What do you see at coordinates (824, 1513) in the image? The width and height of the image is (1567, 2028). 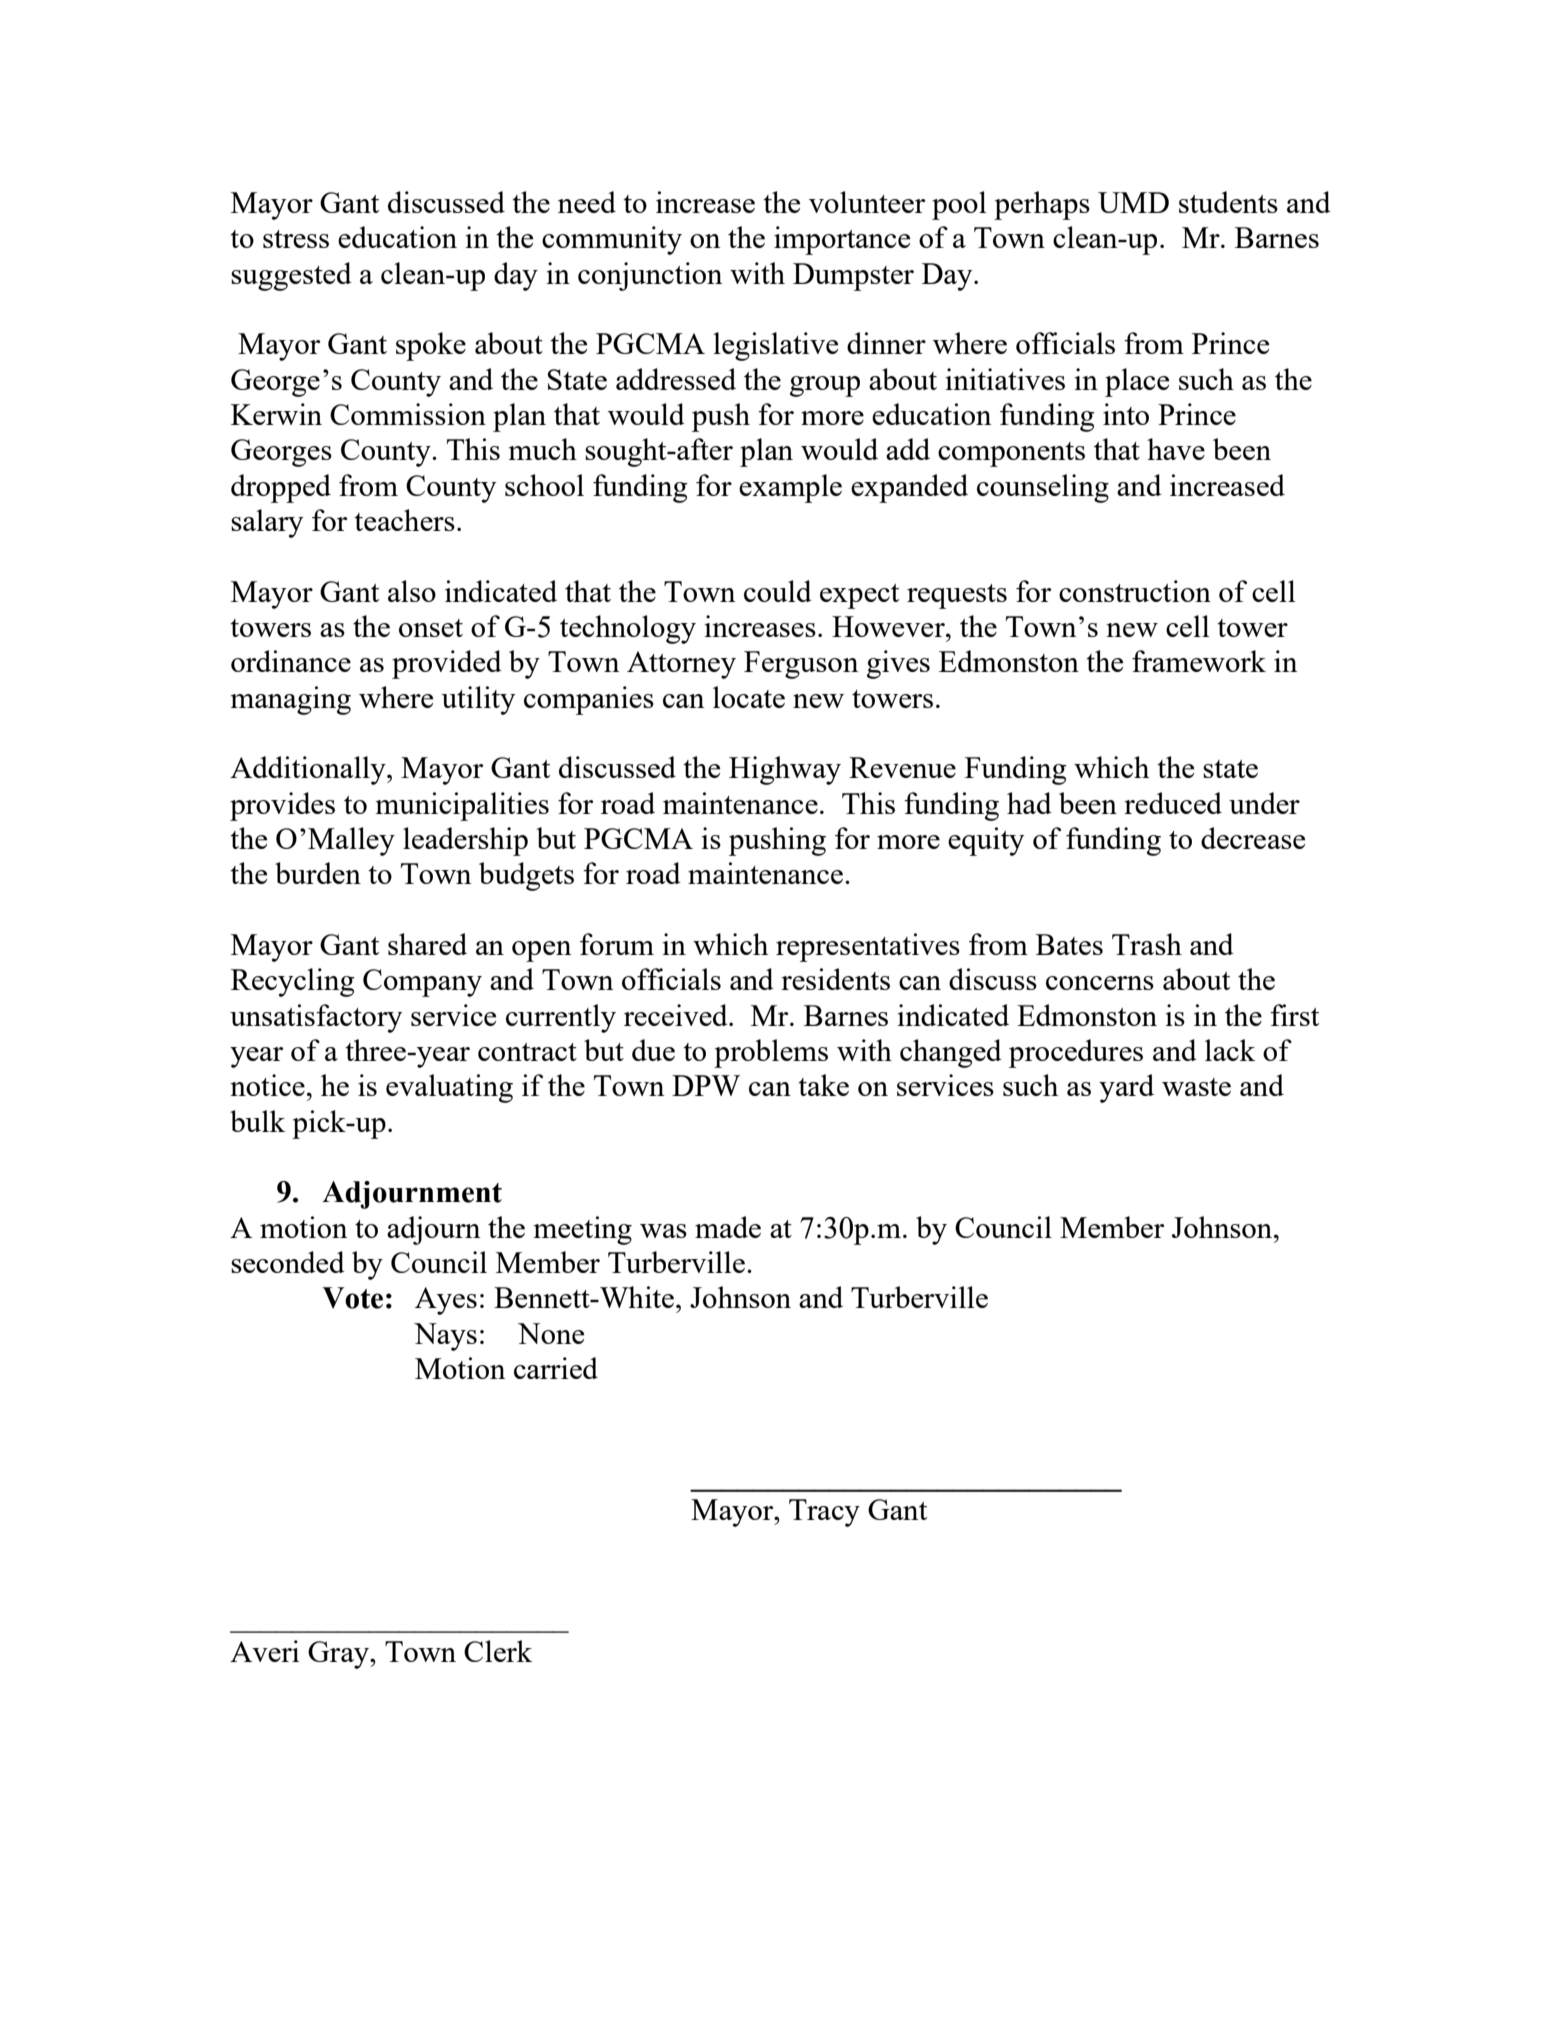 I see `Tracy` at bounding box center [824, 1513].
